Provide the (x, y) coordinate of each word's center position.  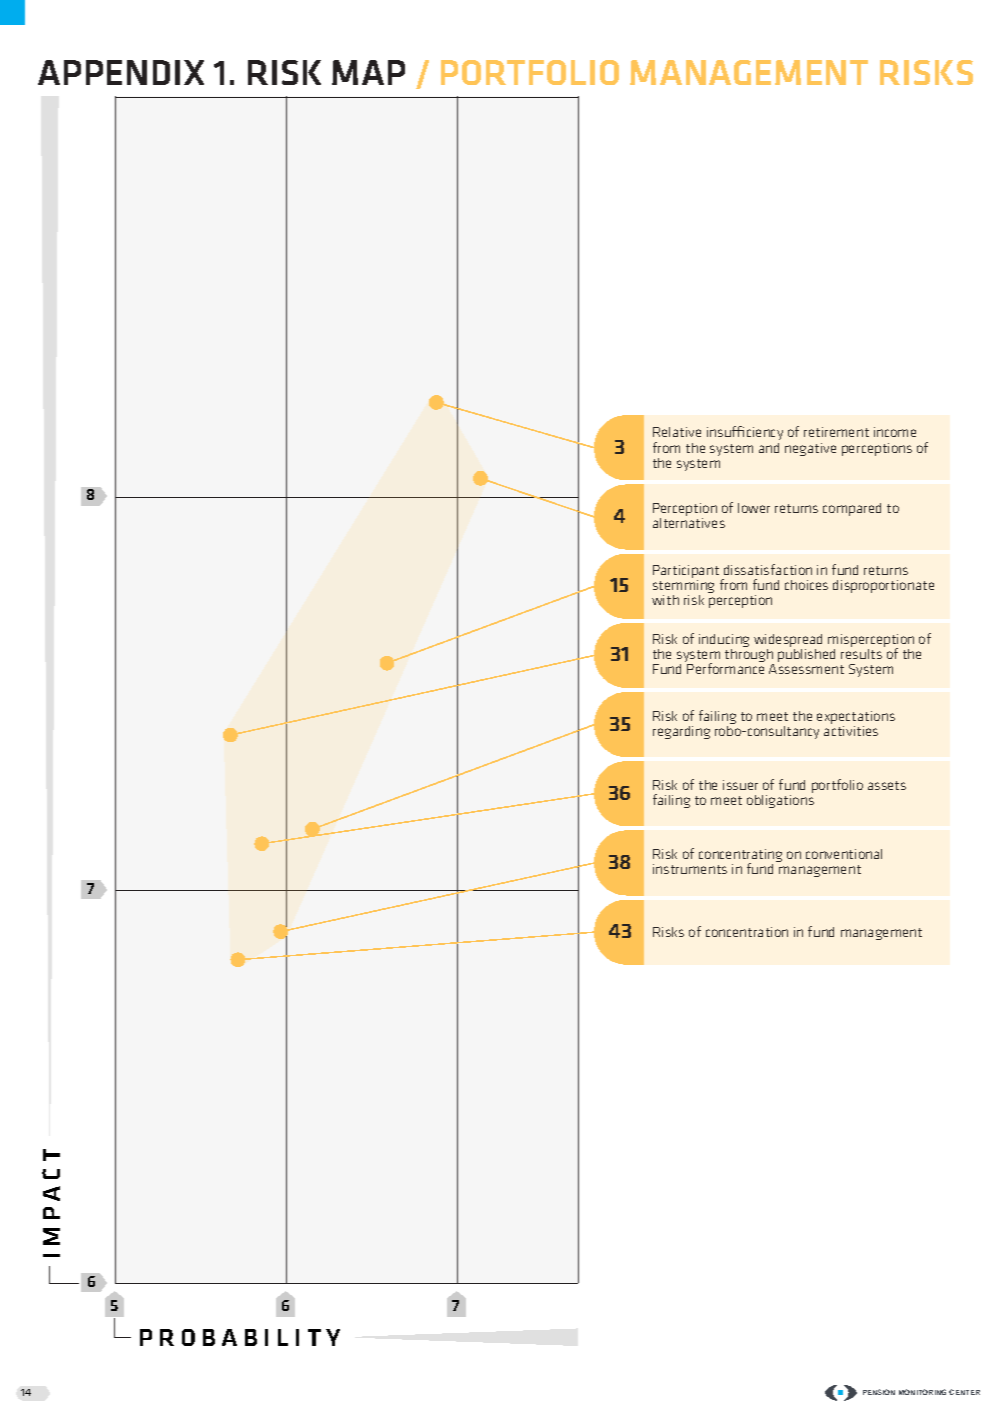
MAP (368, 72)
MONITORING (922, 1392)
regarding (681, 732)
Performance (725, 668)
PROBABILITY (240, 1337)
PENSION (879, 1392)
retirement (836, 432)
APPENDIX (121, 72)
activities (851, 731)
